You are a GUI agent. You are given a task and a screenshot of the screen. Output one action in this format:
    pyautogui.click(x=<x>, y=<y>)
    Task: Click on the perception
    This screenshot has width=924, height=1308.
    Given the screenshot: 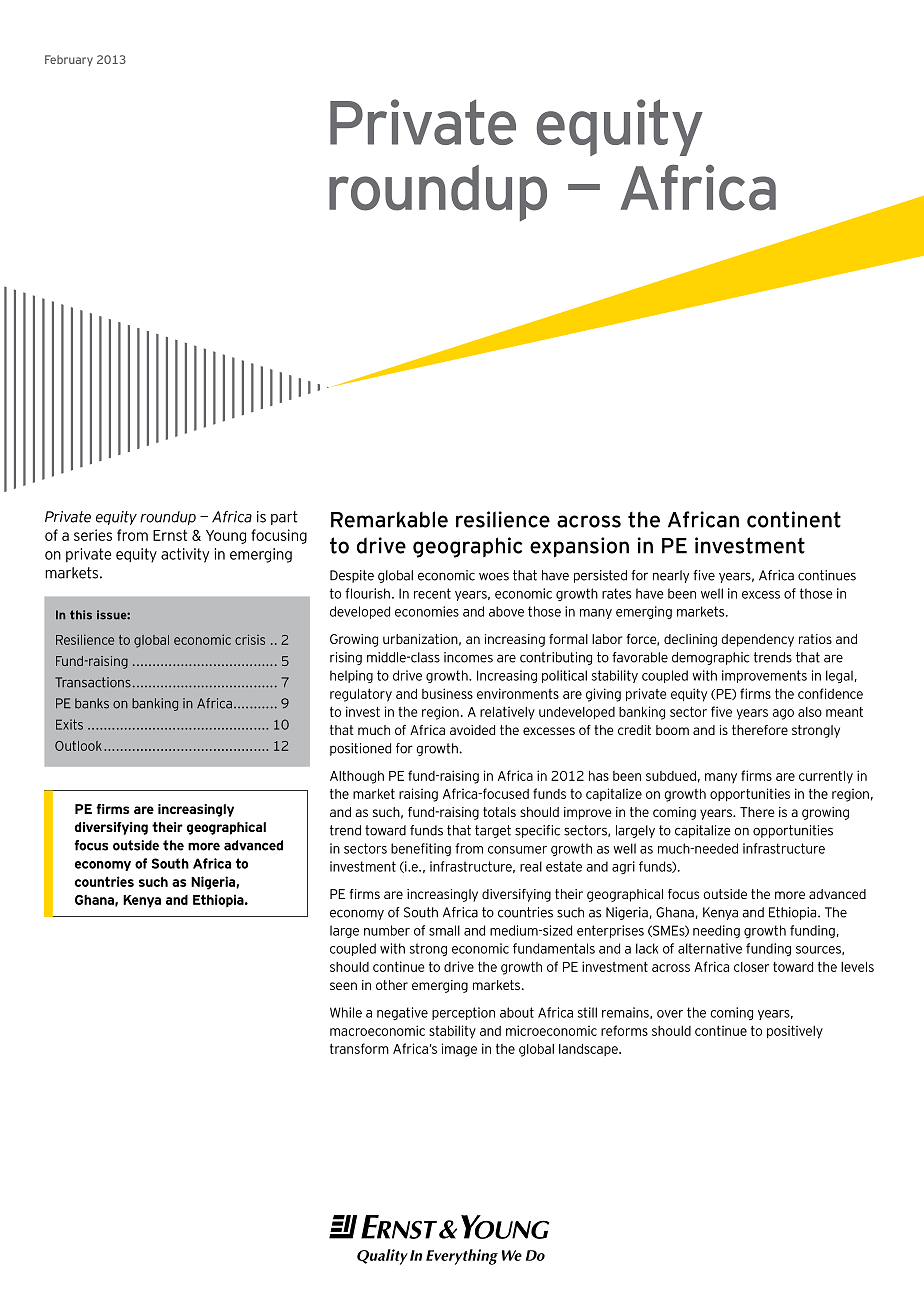 What is the action you would take?
    pyautogui.click(x=463, y=1013)
